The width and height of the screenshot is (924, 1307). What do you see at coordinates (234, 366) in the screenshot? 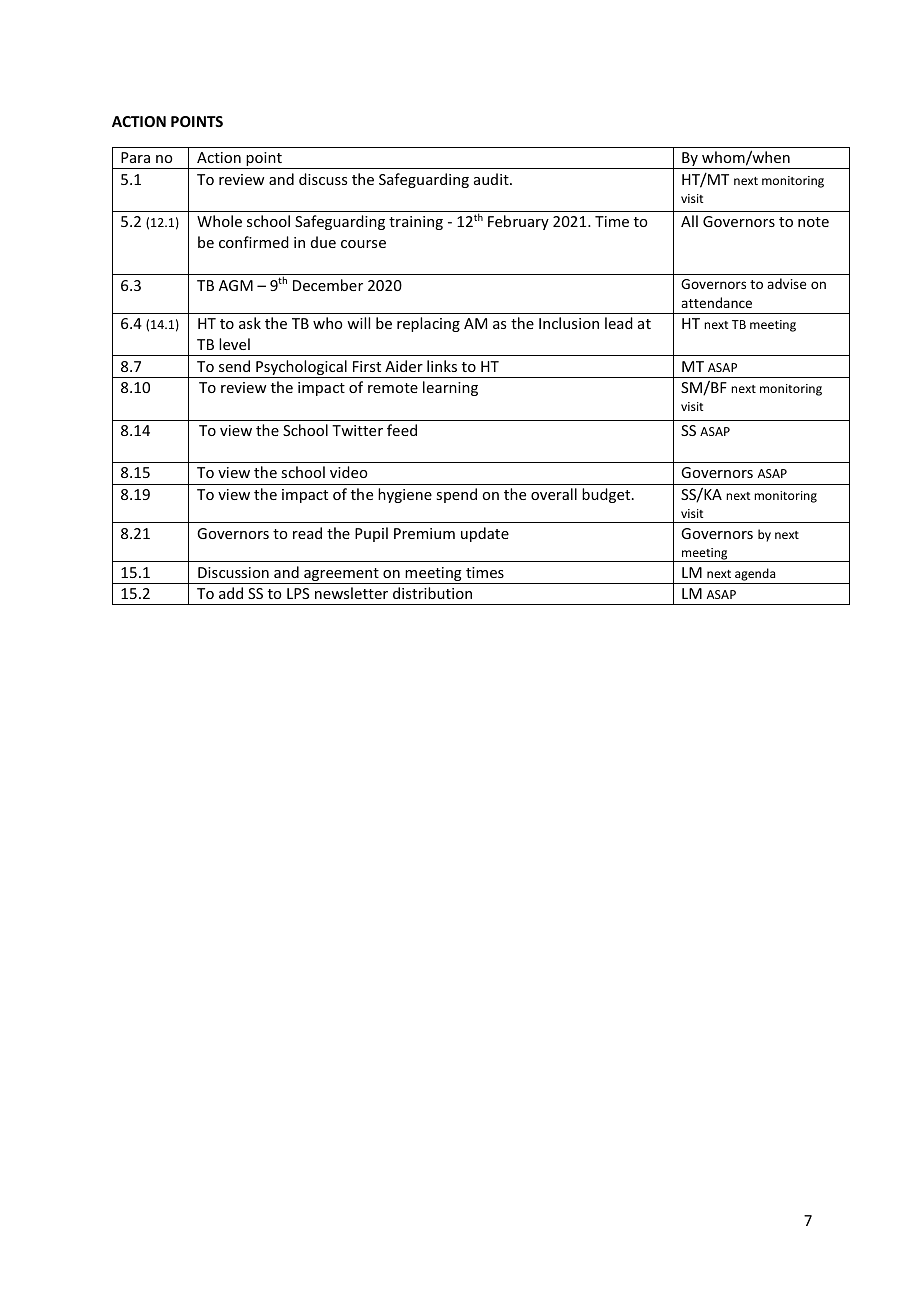
I see `send` at bounding box center [234, 366].
